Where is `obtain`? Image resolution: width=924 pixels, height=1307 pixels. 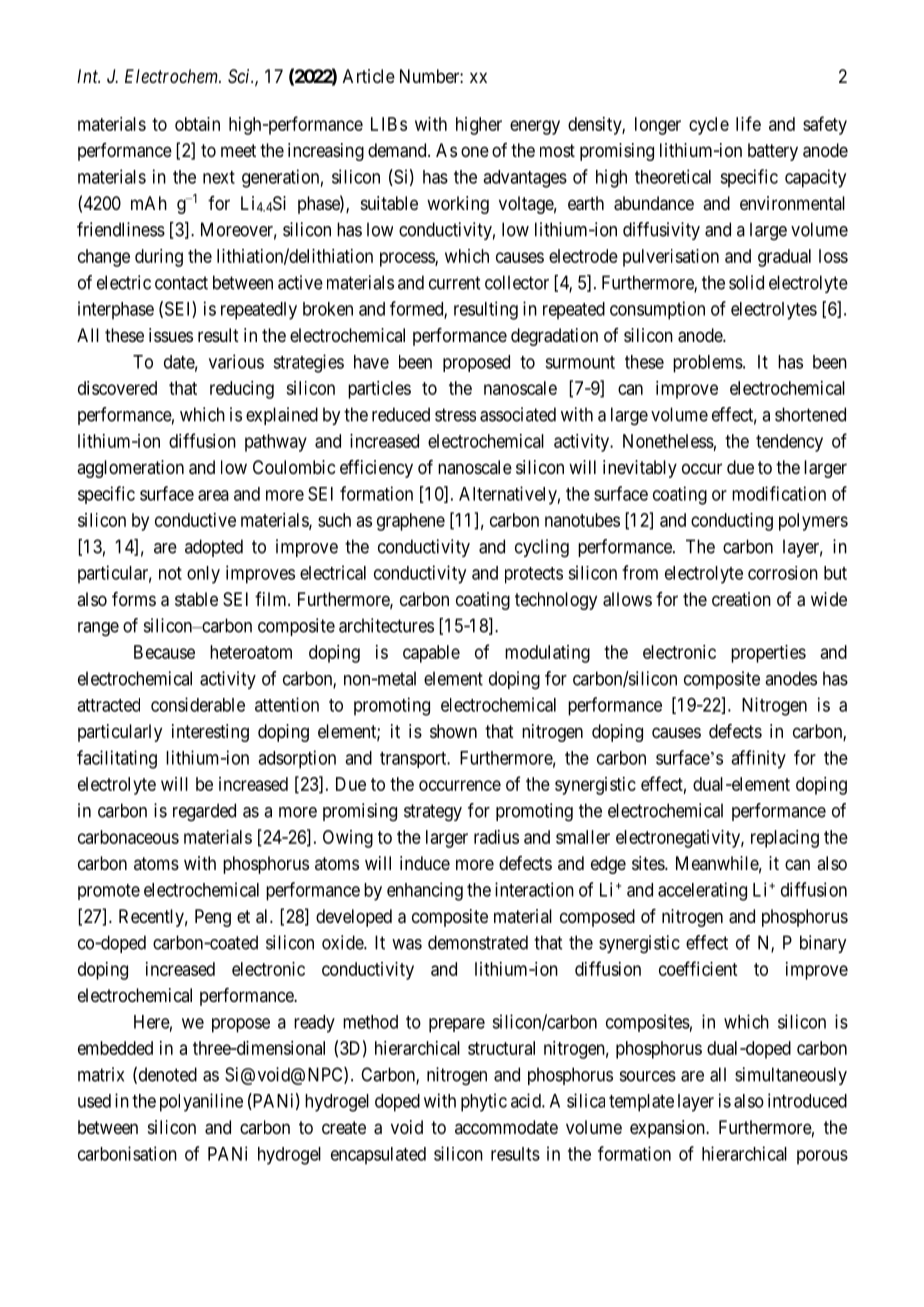
obtain is located at coordinates (197, 124).
